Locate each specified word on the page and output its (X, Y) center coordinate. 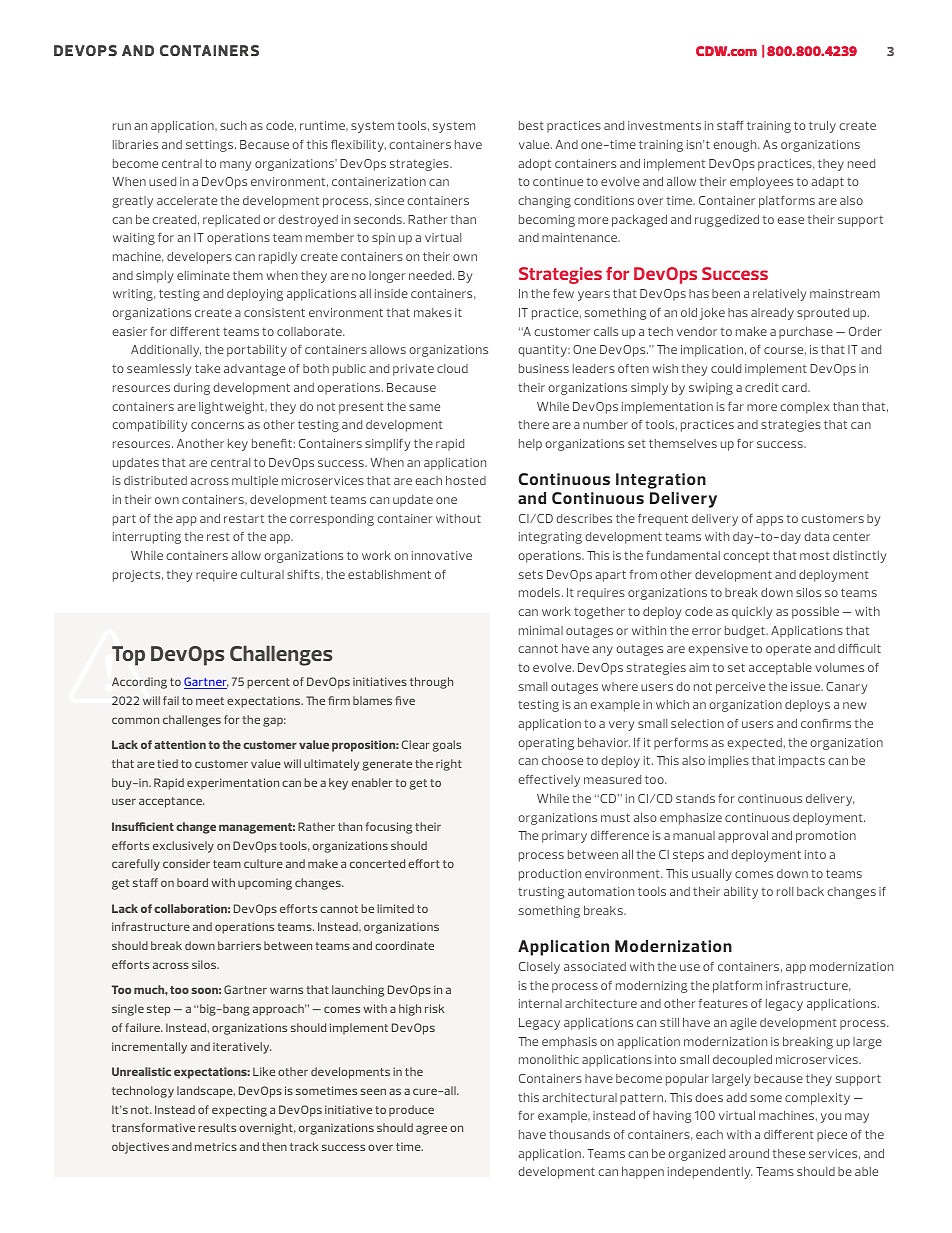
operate (788, 650)
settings (211, 146)
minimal (541, 630)
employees (761, 183)
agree (431, 1130)
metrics (216, 1147)
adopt (534, 165)
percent (268, 683)
